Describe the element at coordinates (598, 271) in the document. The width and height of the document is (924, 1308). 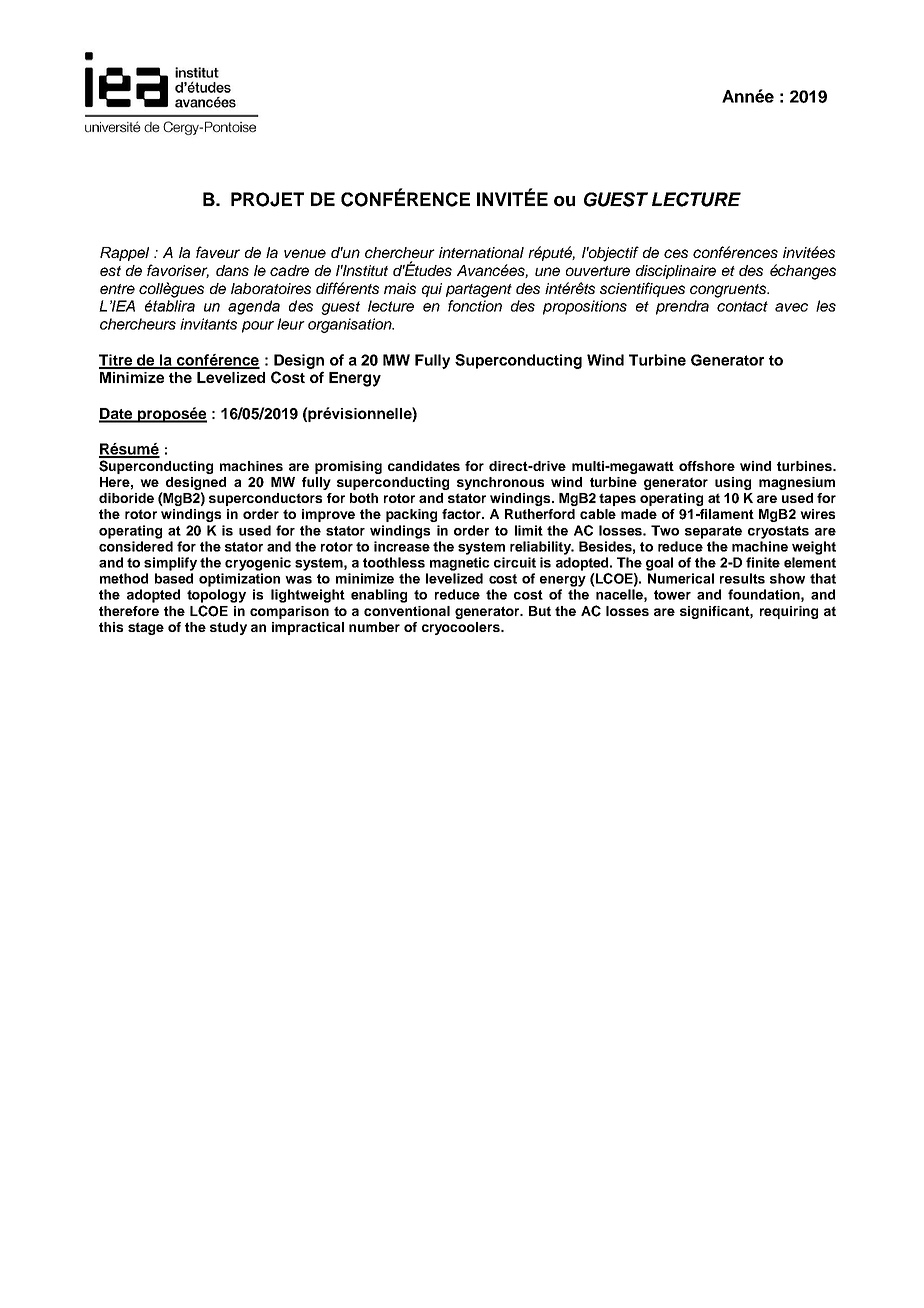
I see `ouverture` at that location.
